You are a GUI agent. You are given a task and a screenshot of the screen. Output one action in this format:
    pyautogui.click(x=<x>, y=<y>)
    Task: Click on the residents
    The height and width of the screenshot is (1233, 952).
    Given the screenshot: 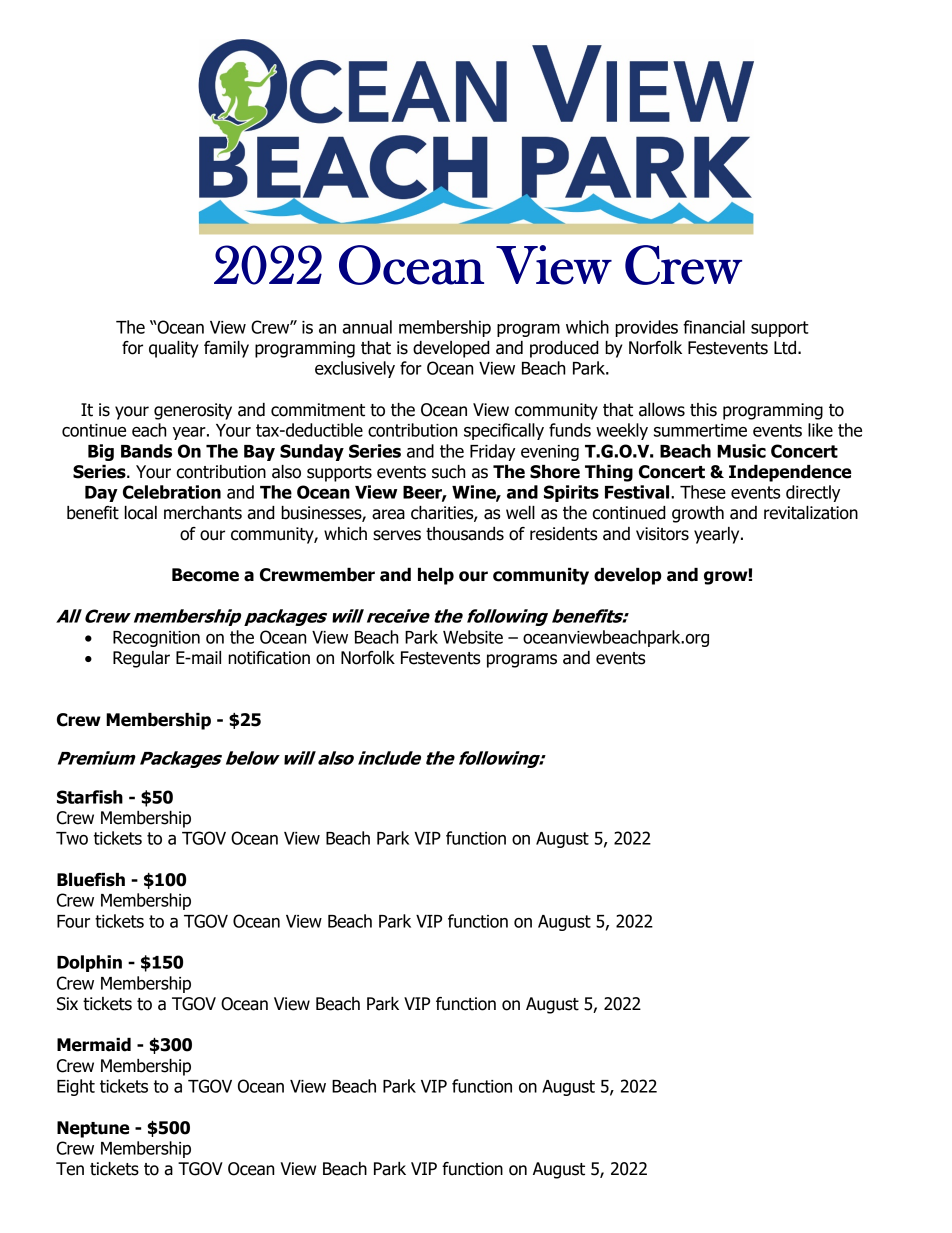 What is the action you would take?
    pyautogui.click(x=563, y=534)
